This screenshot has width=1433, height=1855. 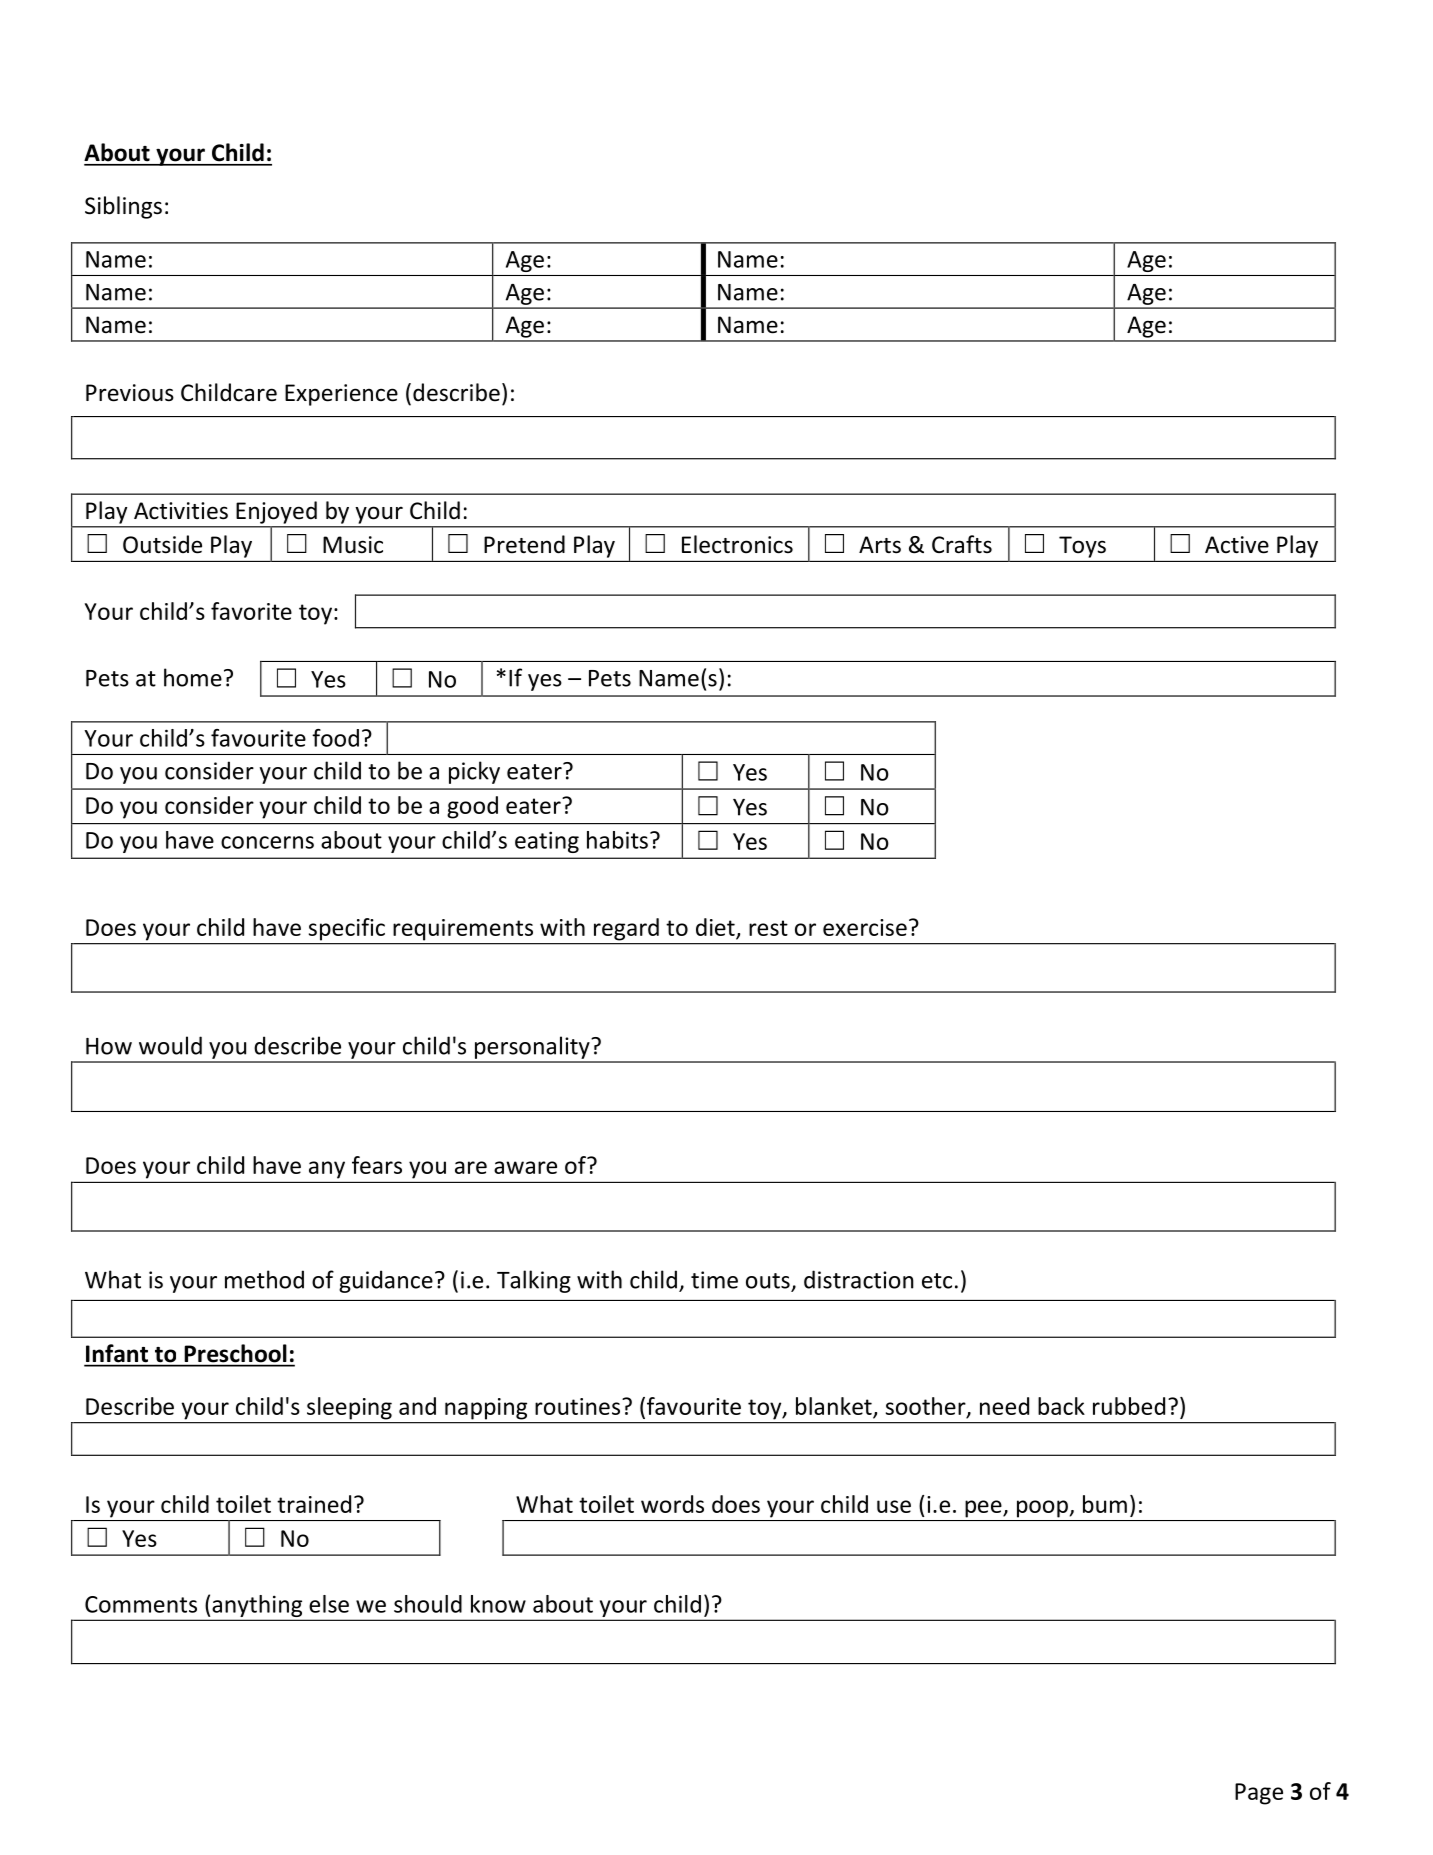 I want to click on Page, so click(x=1259, y=1794).
